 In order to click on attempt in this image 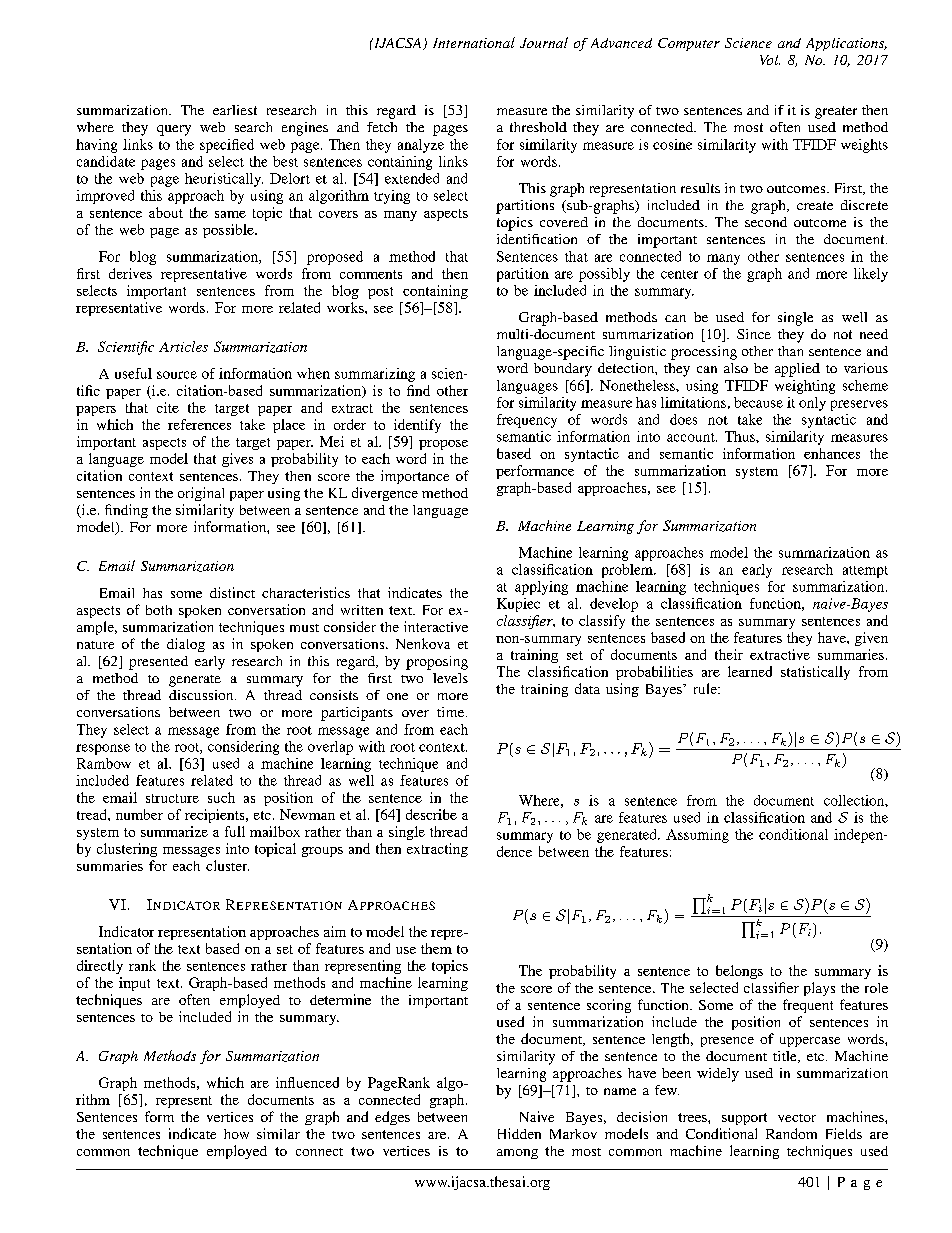, I will do `click(865, 572)`.
